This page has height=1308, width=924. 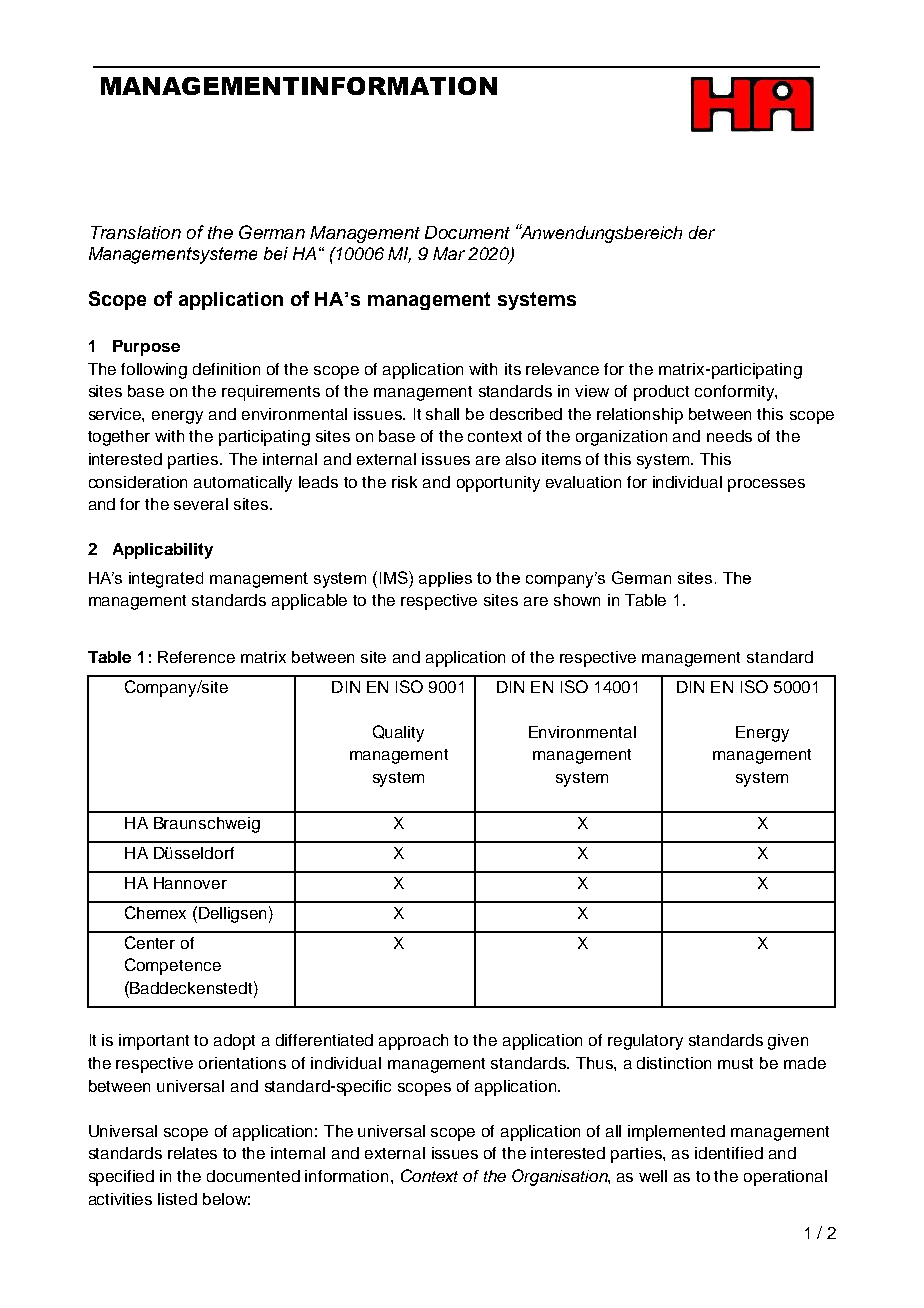 What do you see at coordinates (276, 253) in the page?
I see `bei` at bounding box center [276, 253].
